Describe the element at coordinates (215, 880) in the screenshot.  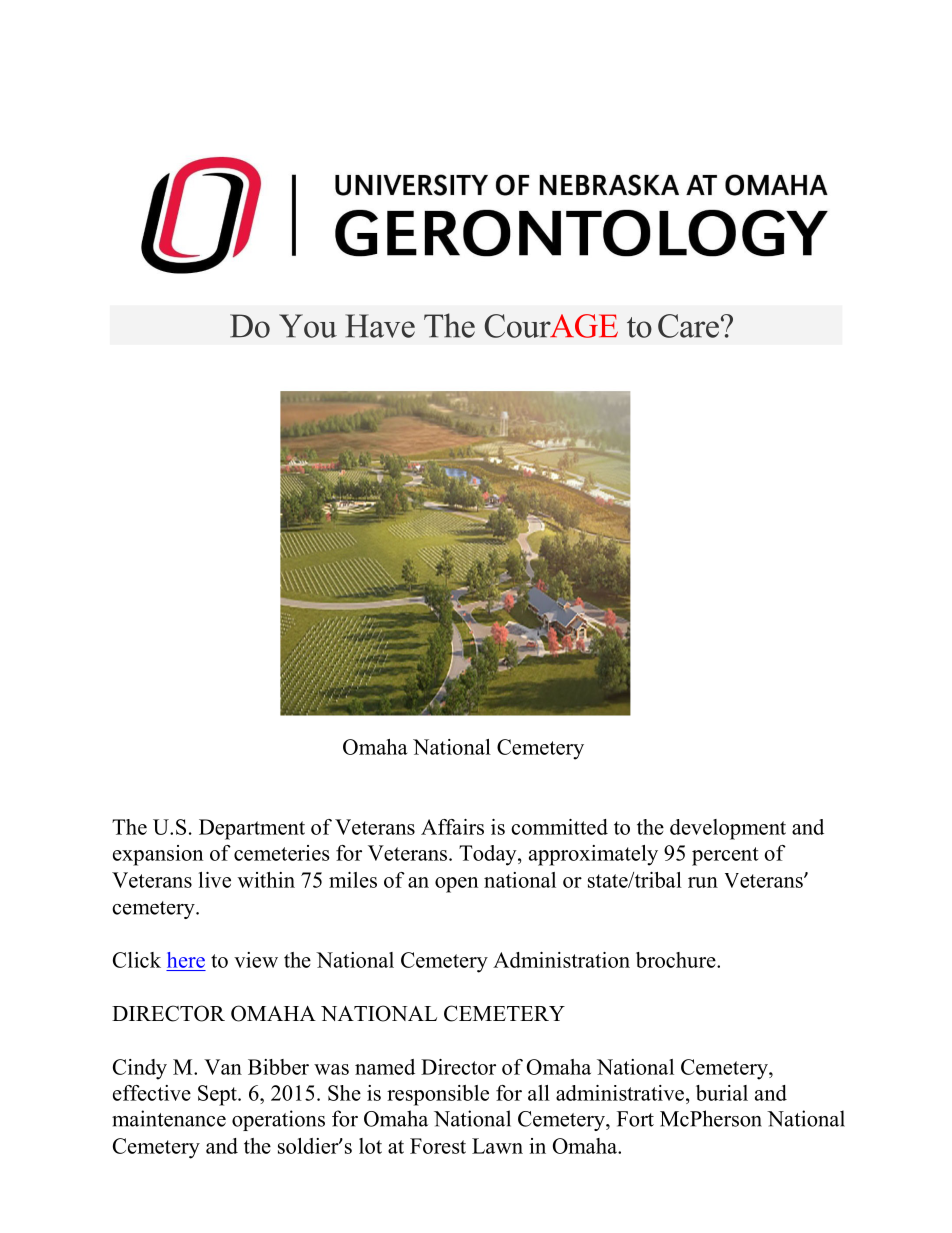
I see `live` at that location.
